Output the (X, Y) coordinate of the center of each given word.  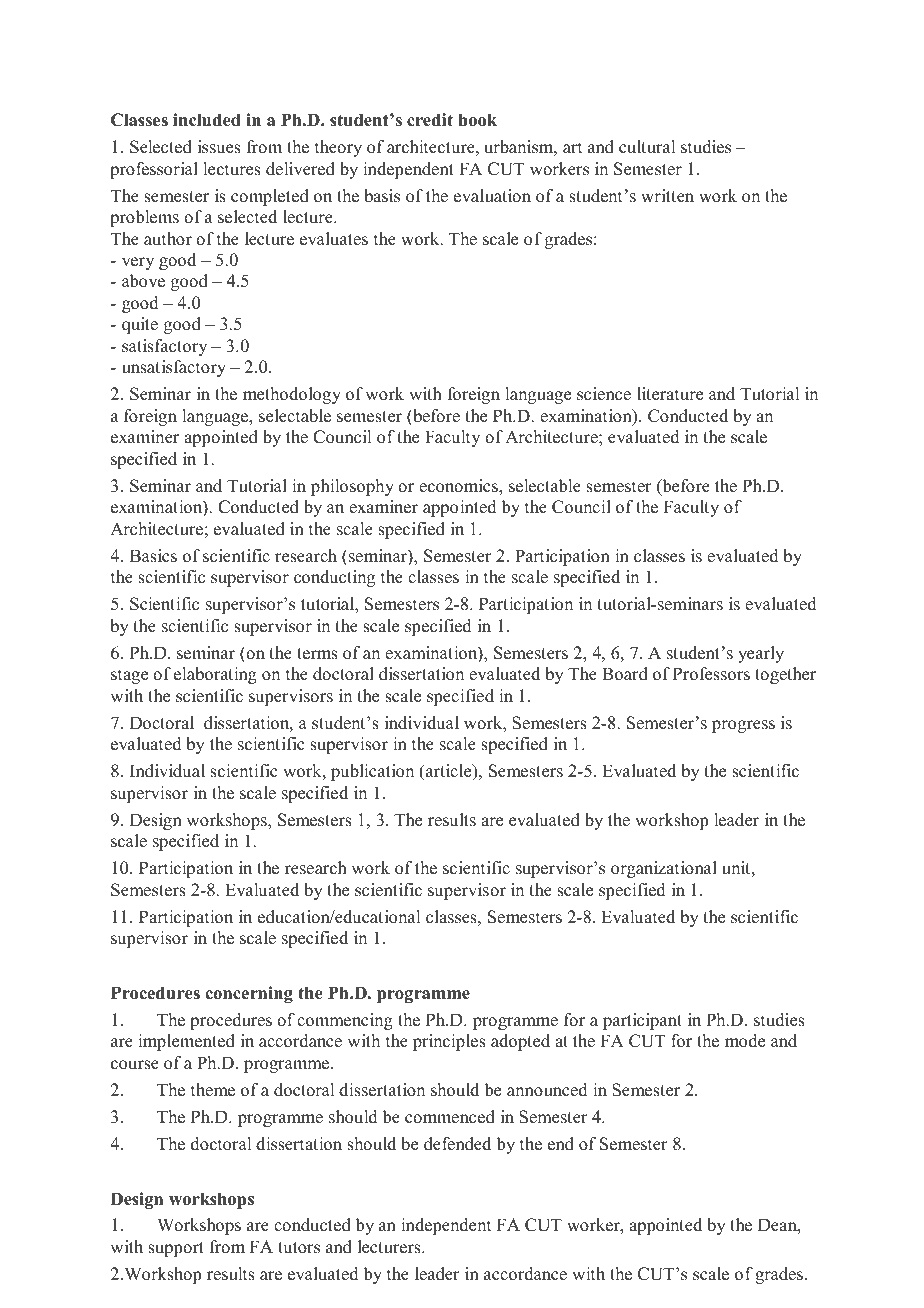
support (176, 1249)
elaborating (215, 675)
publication (372, 772)
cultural (647, 147)
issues (219, 147)
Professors (711, 674)
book (477, 120)
